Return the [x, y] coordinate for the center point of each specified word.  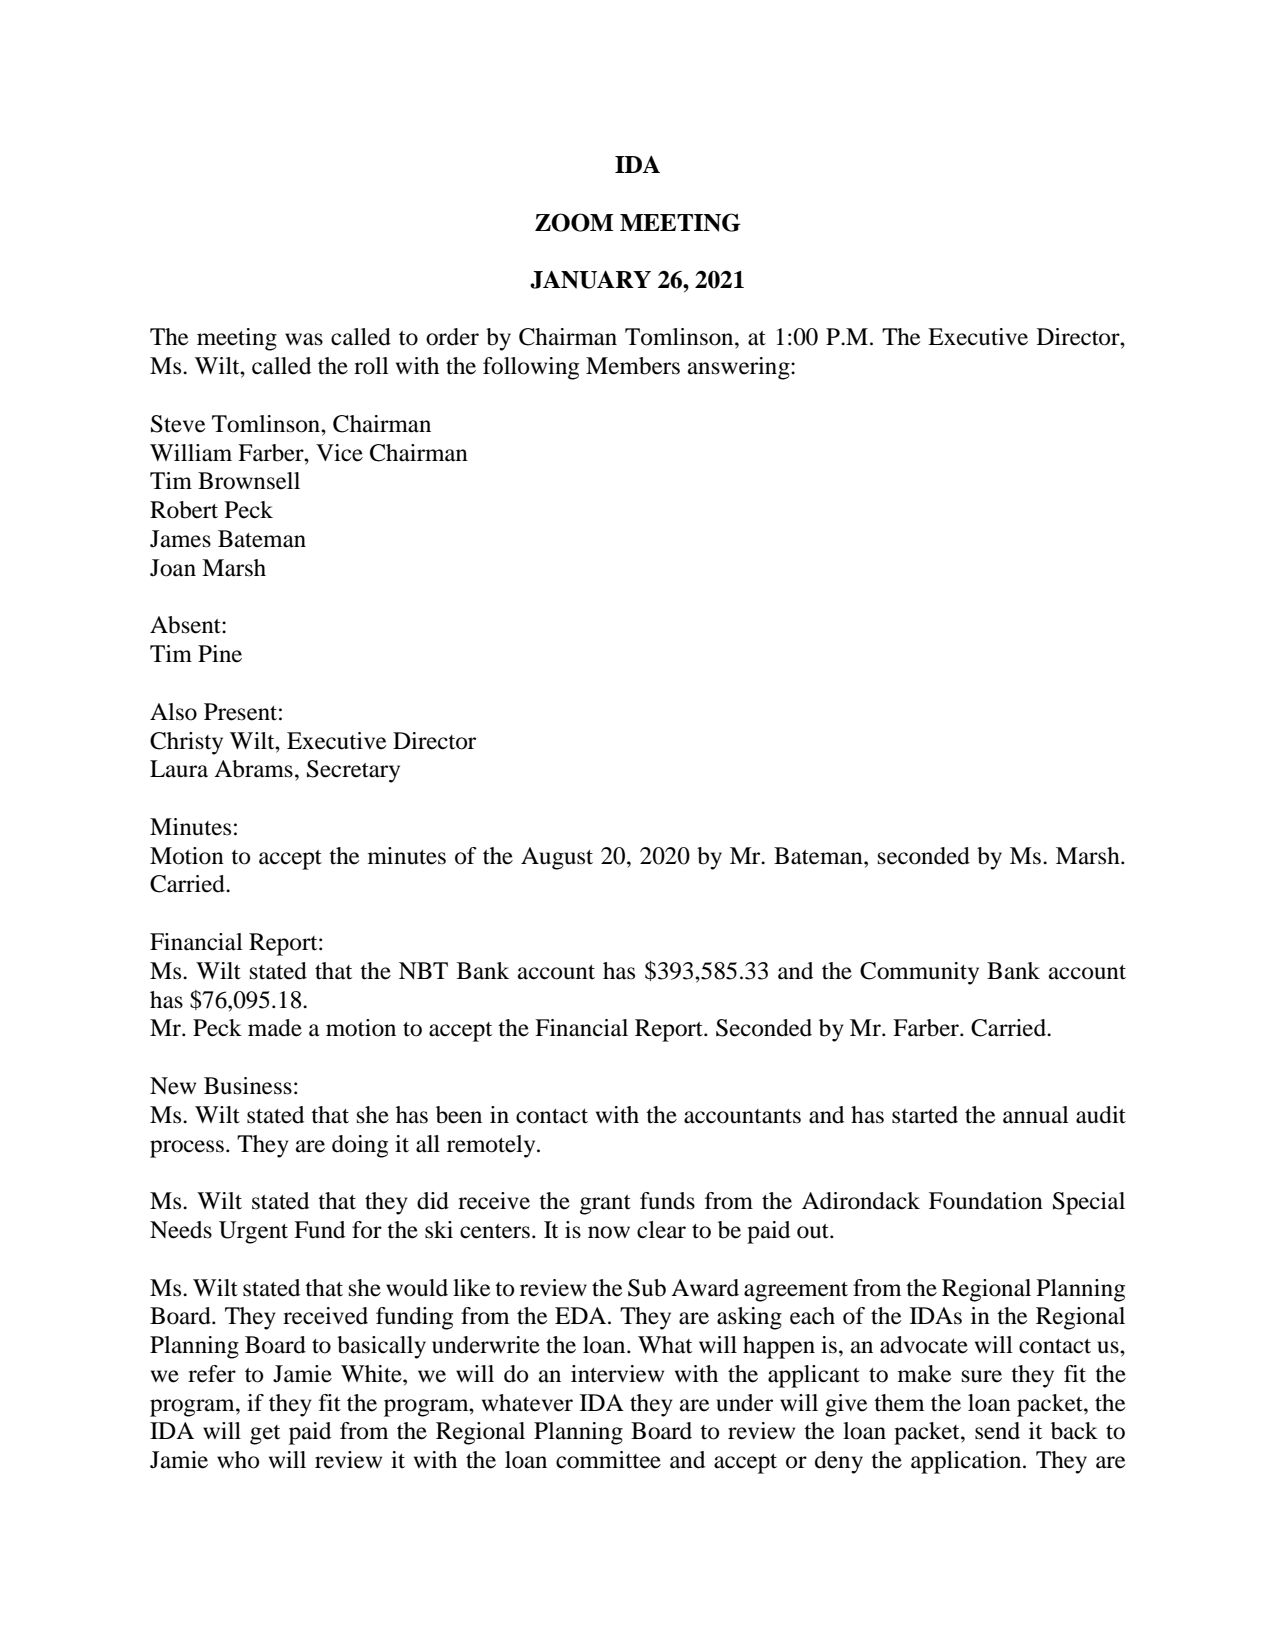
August [557, 858]
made [275, 1028]
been [459, 1115]
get [265, 1435]
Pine [220, 654]
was [304, 339]
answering [740, 368]
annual [1036, 1115]
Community [919, 973]
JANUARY [590, 279]
